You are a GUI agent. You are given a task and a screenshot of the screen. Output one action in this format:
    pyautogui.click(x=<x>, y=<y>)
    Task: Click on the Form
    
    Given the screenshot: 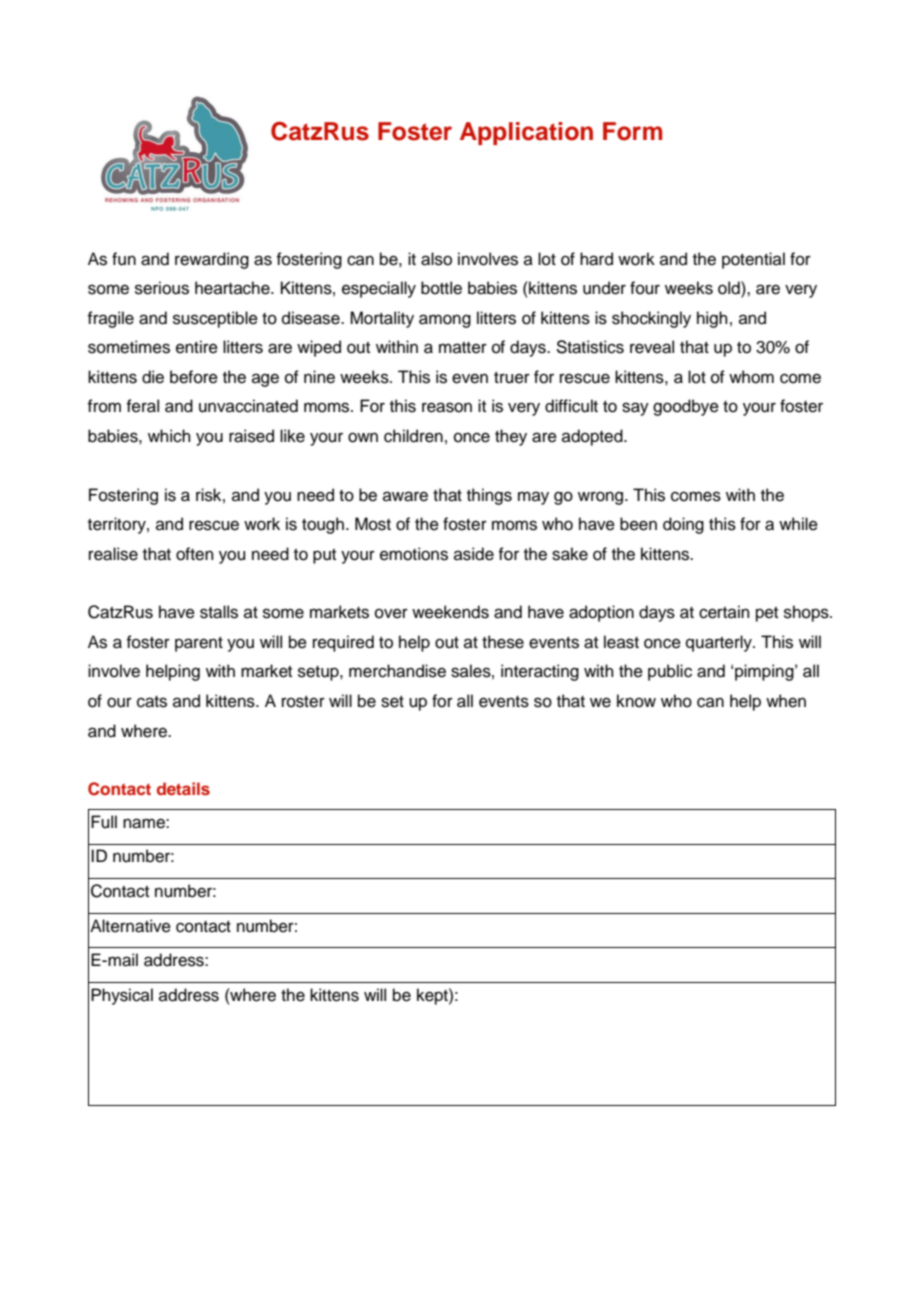 What is the action you would take?
    pyautogui.click(x=632, y=131)
